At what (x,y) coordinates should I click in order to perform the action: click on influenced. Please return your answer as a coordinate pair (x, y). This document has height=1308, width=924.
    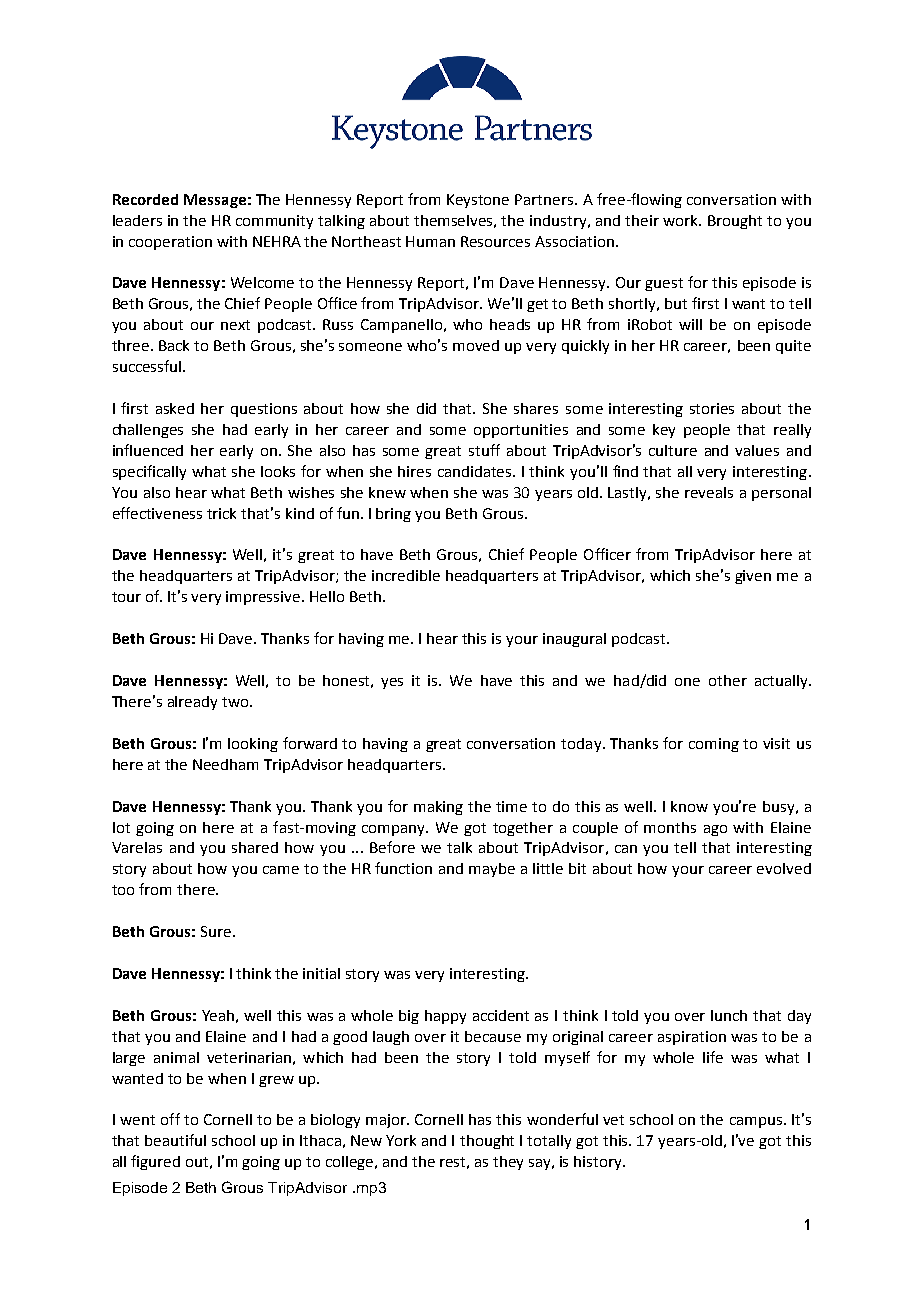
    Looking at the image, I should click on (148, 450).
